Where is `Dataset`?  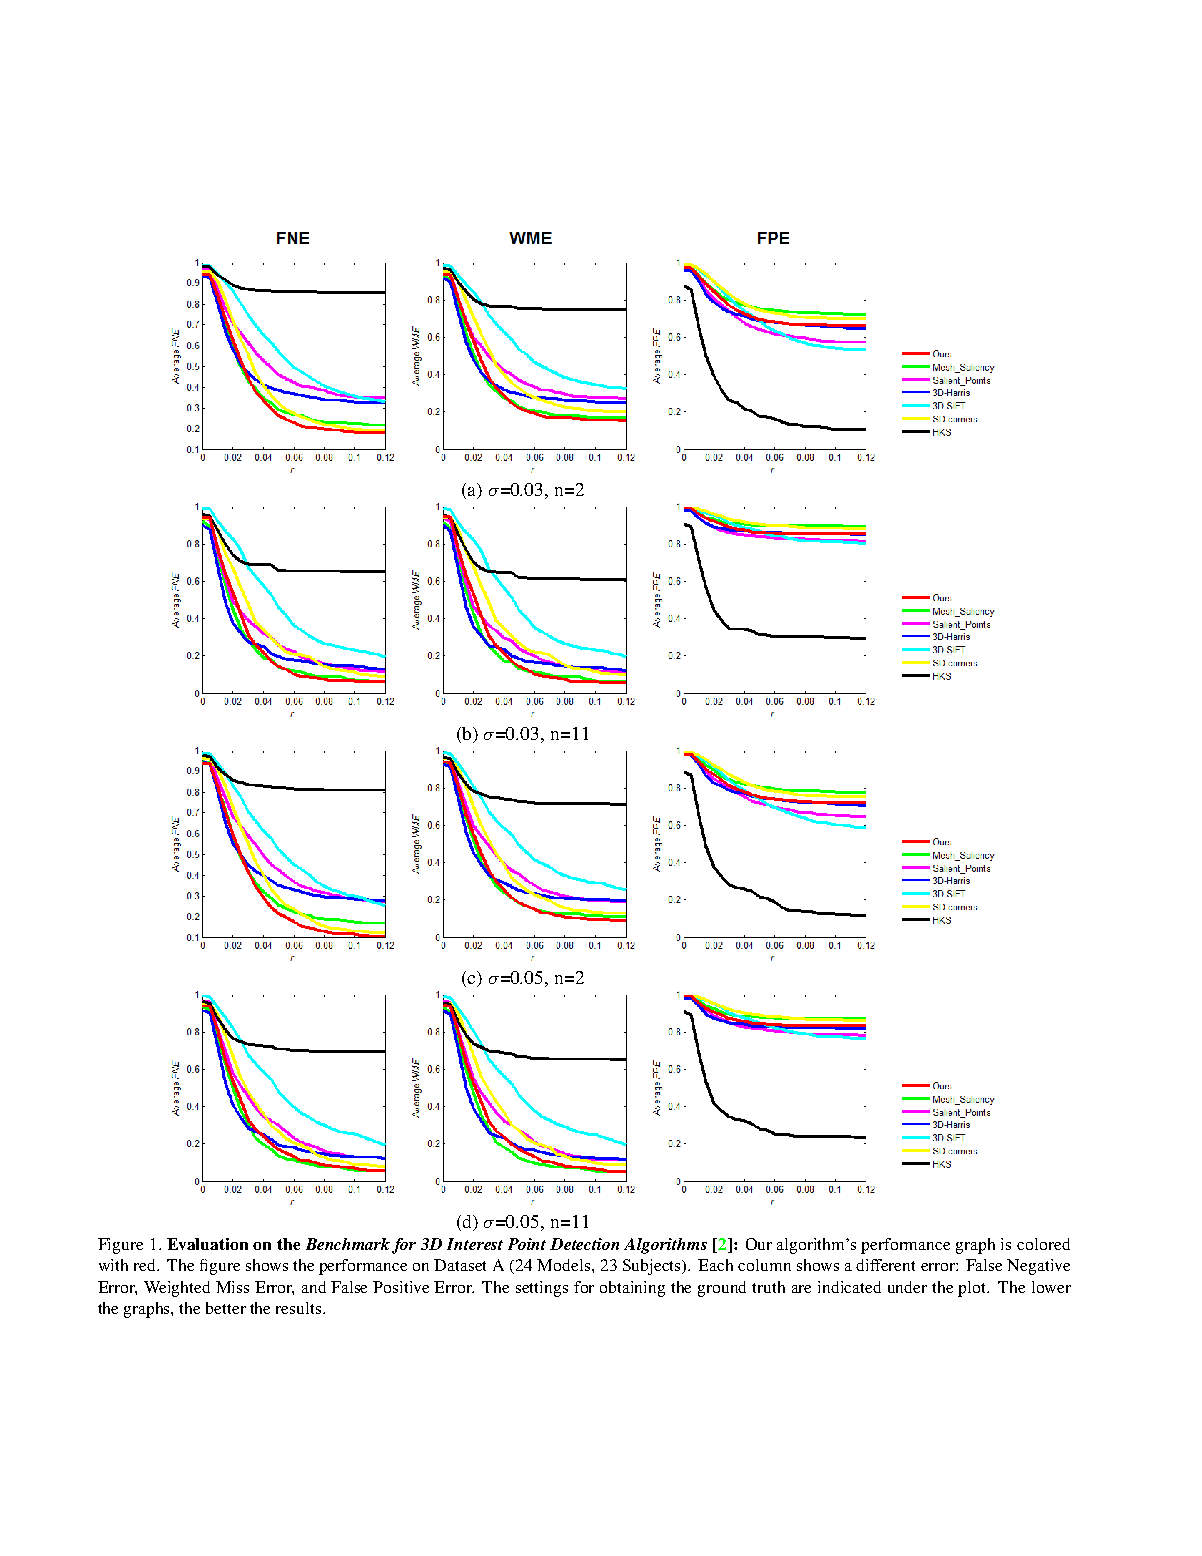
Dataset is located at coordinates (460, 1265).
